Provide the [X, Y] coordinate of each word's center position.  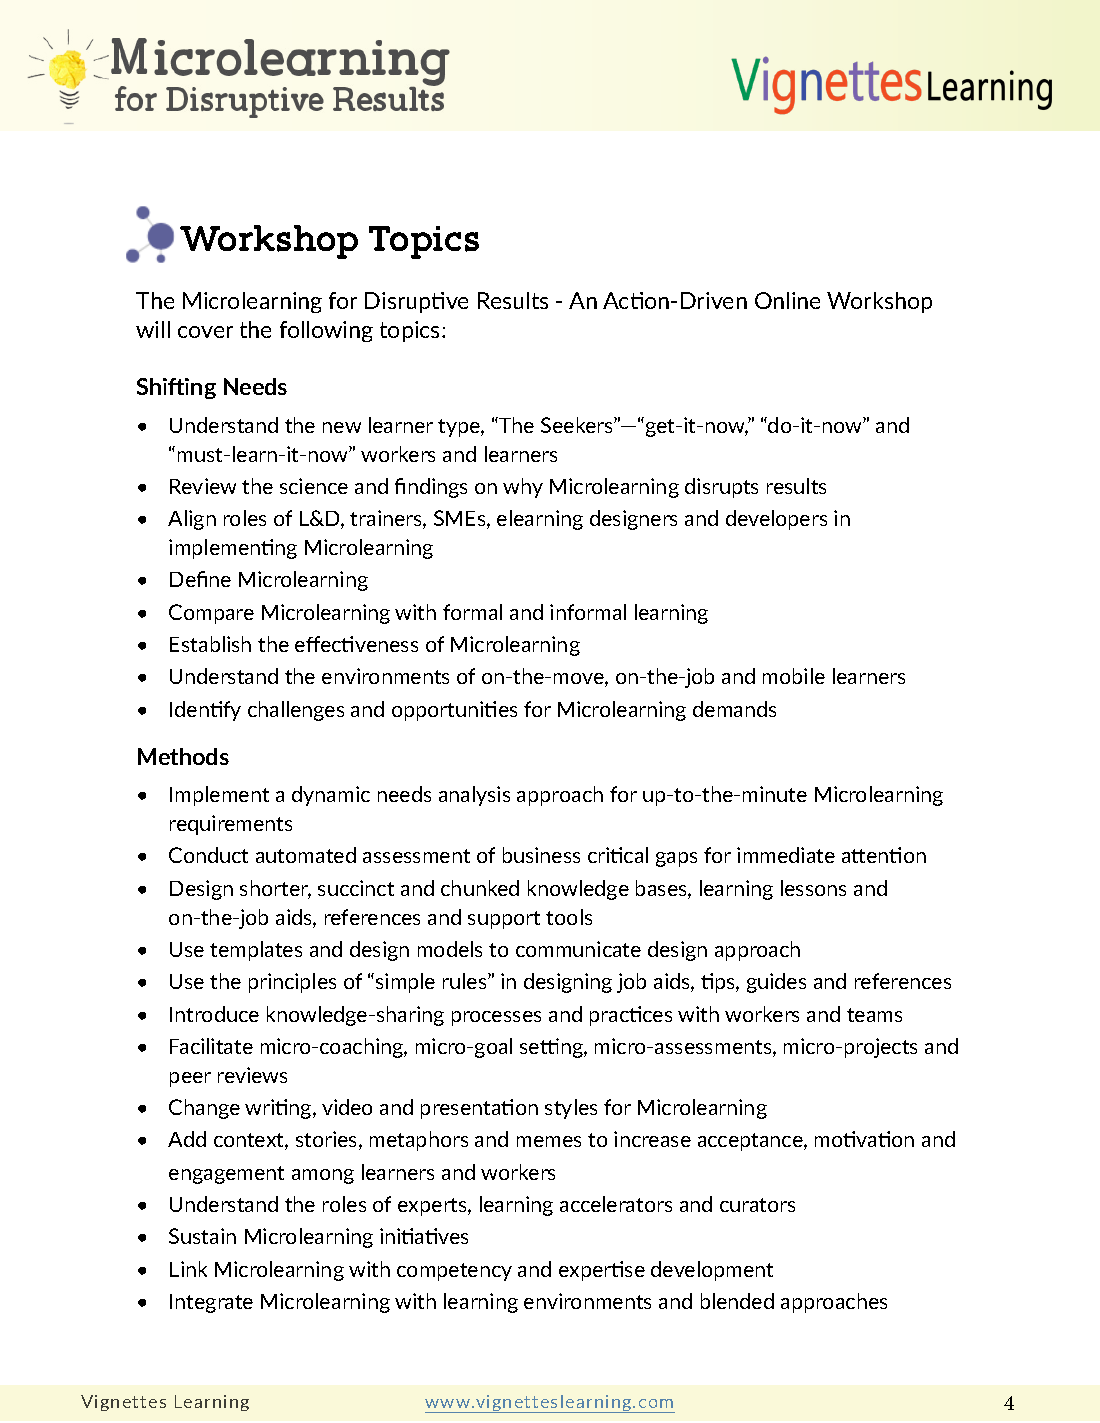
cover [205, 332]
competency [454, 1272]
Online [787, 300]
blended [737, 1301]
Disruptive [416, 302]
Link [188, 1269]
